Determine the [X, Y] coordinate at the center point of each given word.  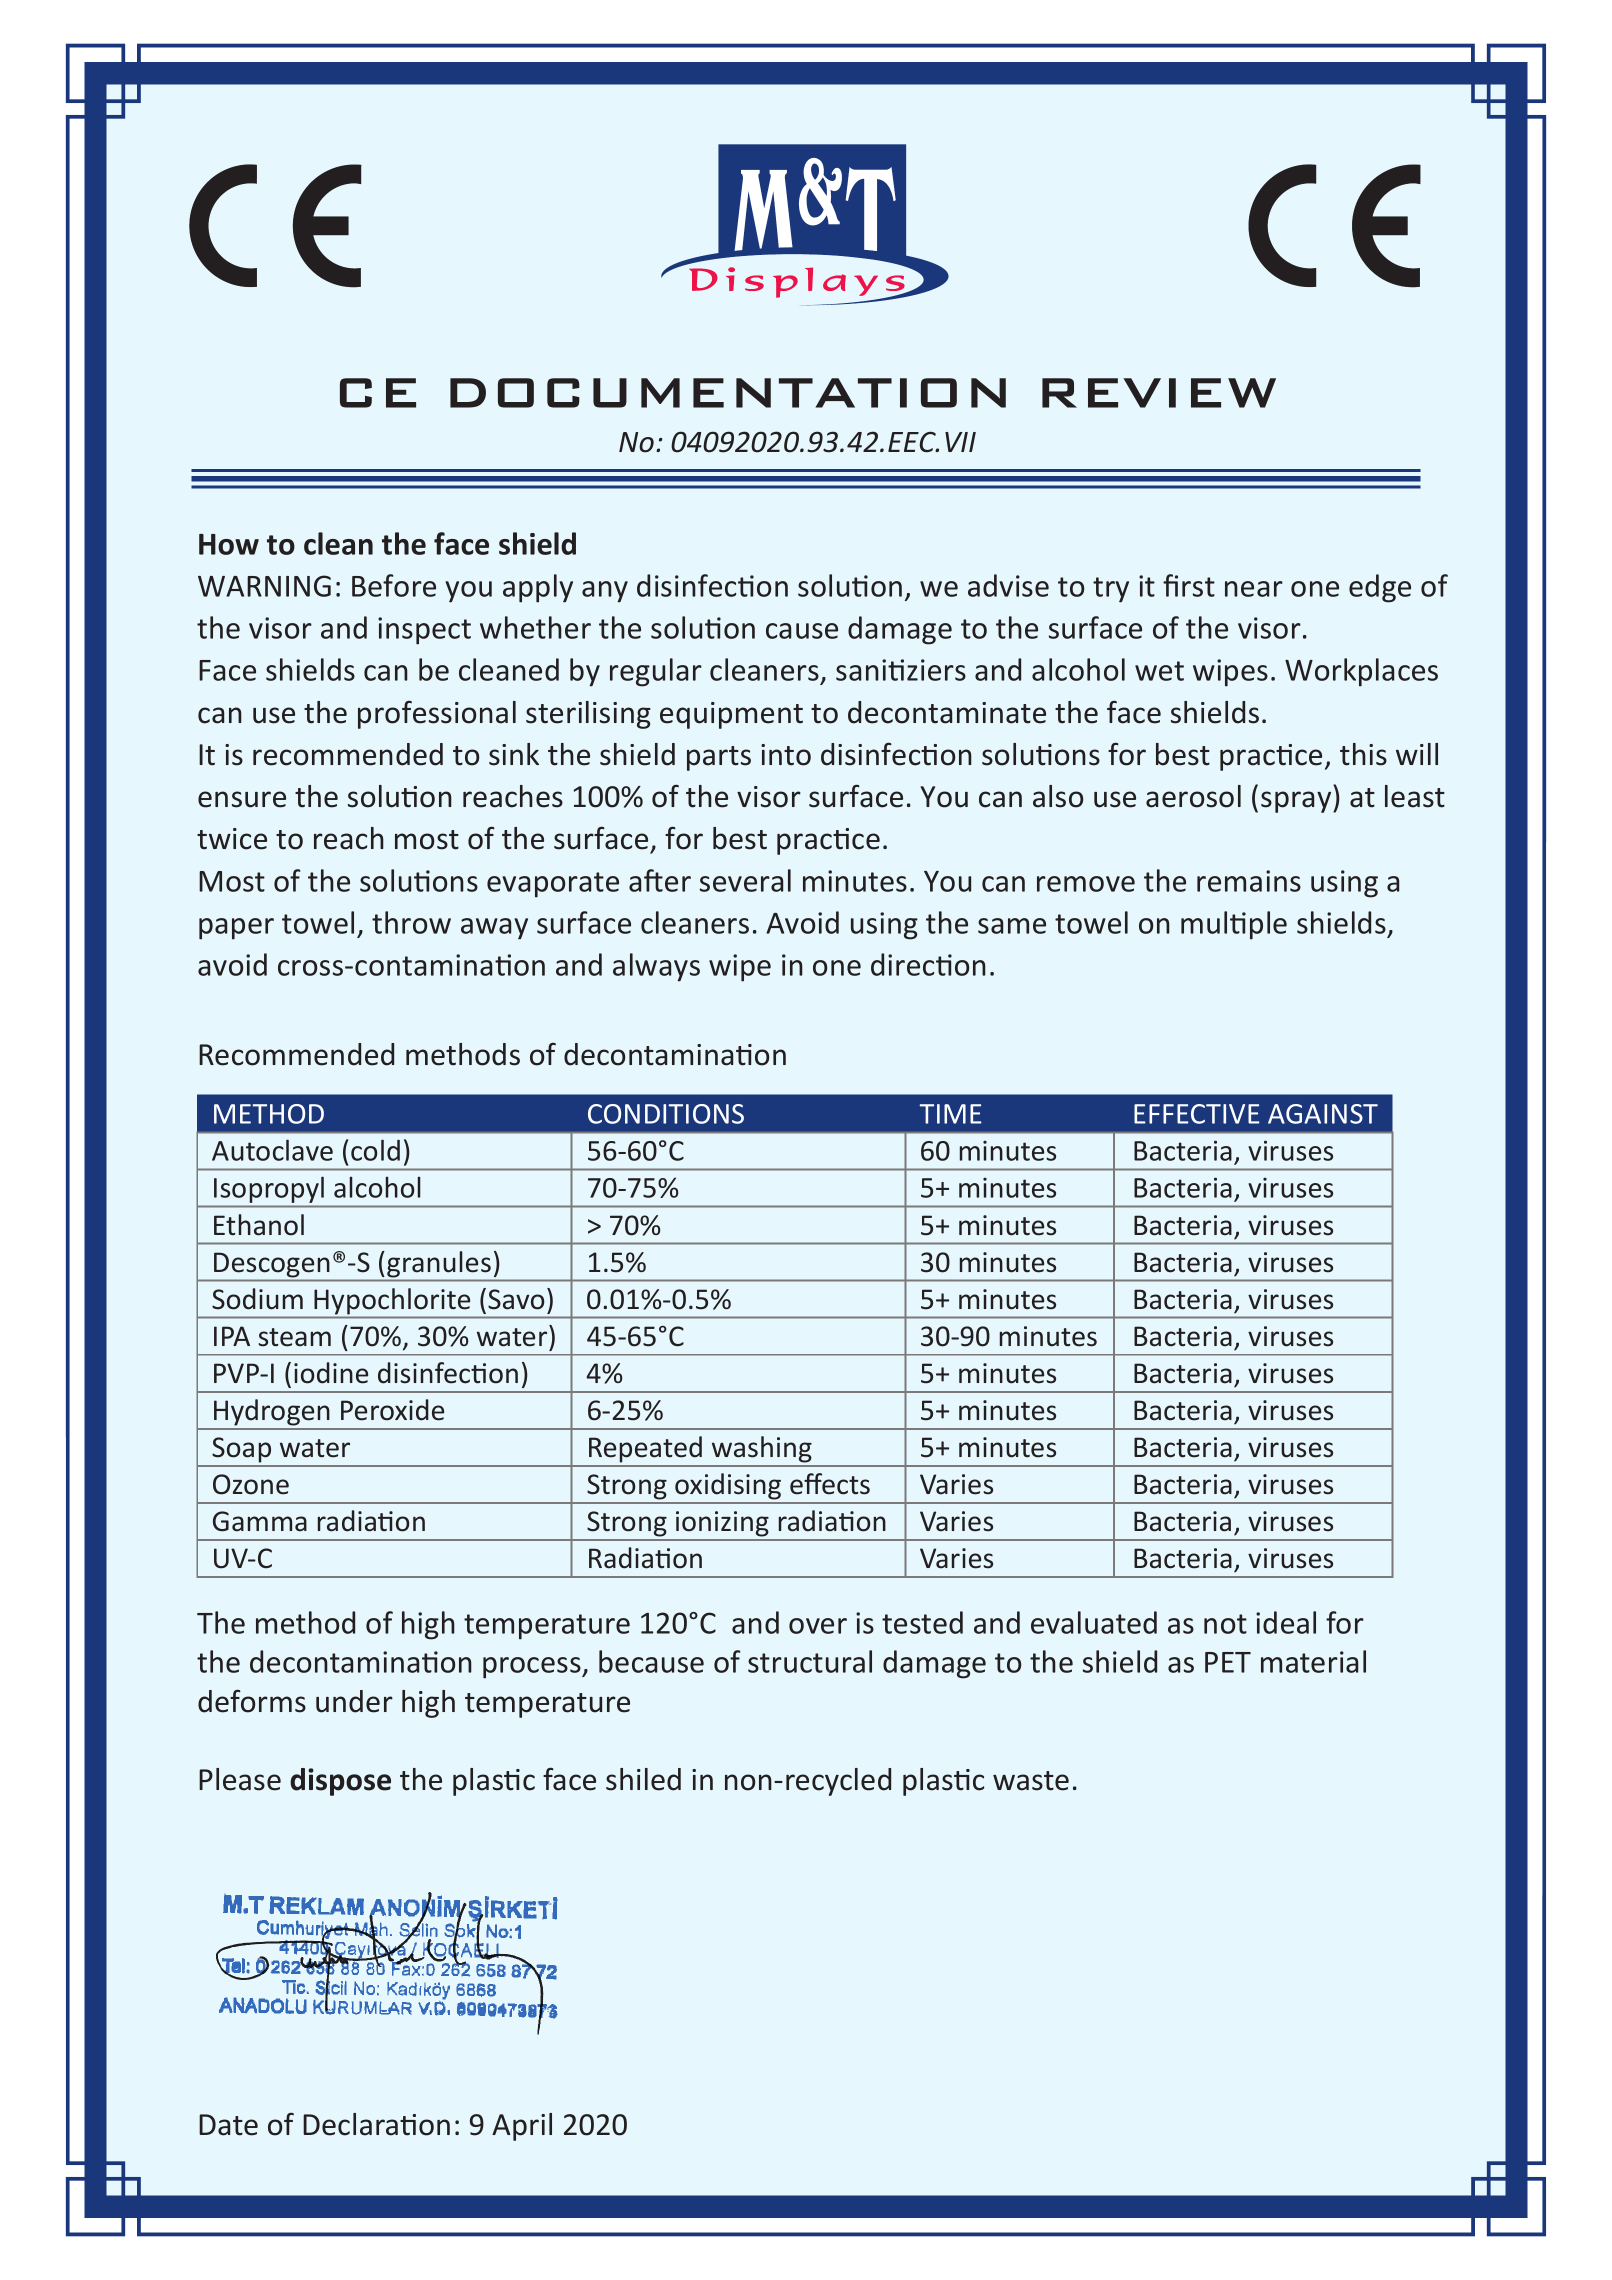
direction [928, 964]
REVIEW [1159, 393]
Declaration [376, 2124]
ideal [1286, 1622]
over [818, 1626]
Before [394, 585]
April [522, 2127]
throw [411, 922]
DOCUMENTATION [728, 393]
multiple [1234, 925]
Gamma [260, 1521]
